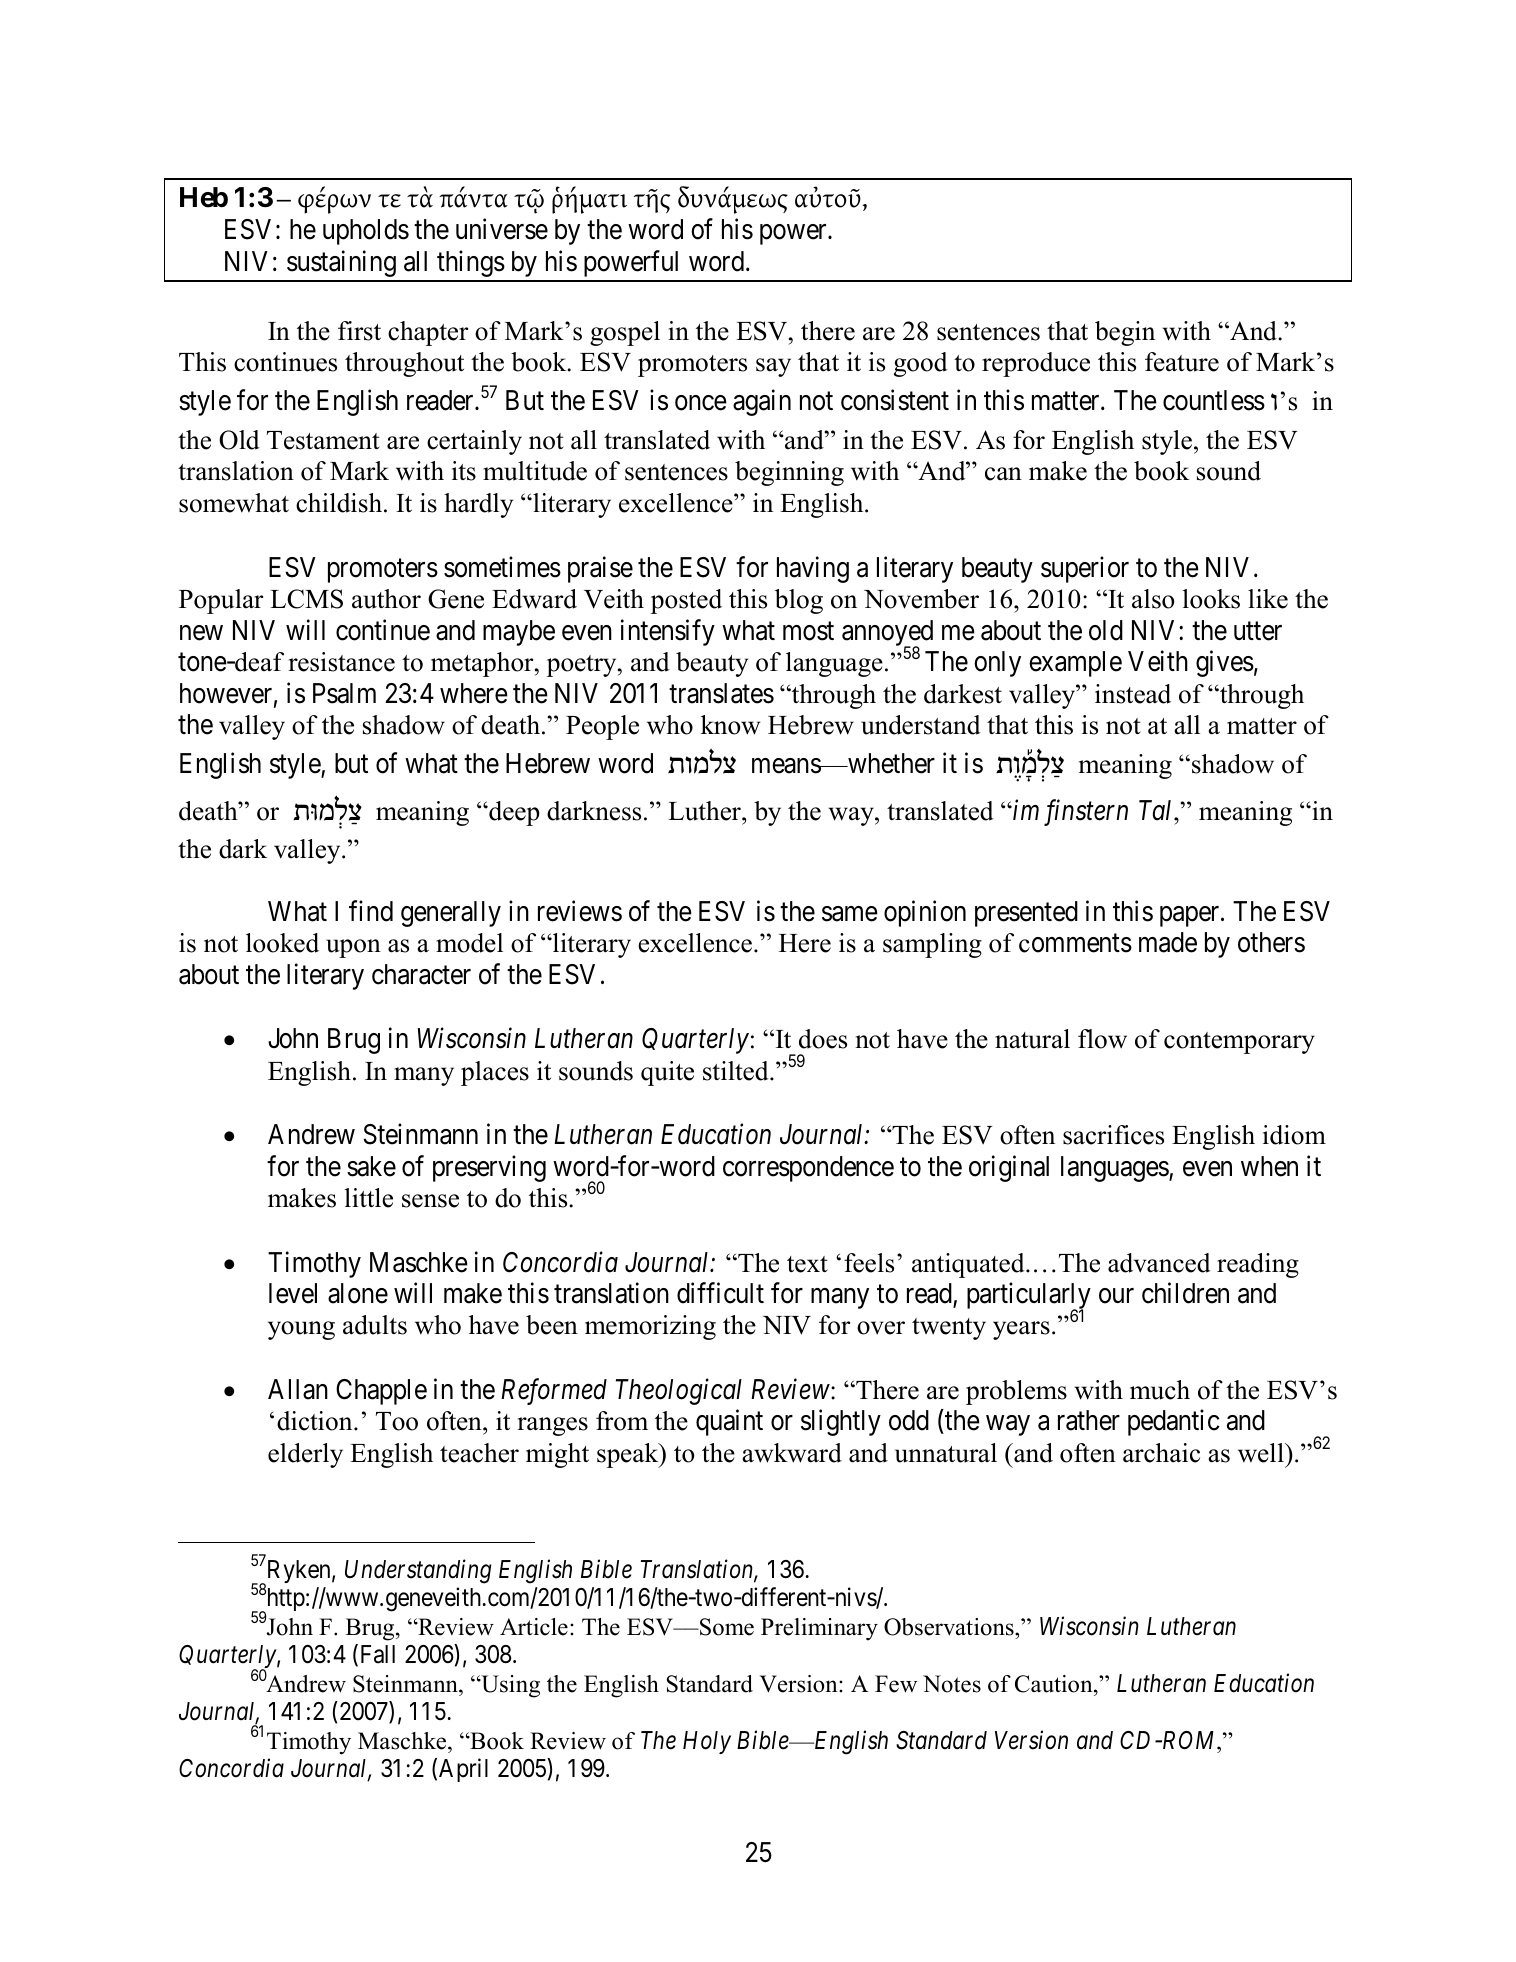 The height and width of the screenshot is (1962, 1516). I want to click on feature, so click(1182, 362).
